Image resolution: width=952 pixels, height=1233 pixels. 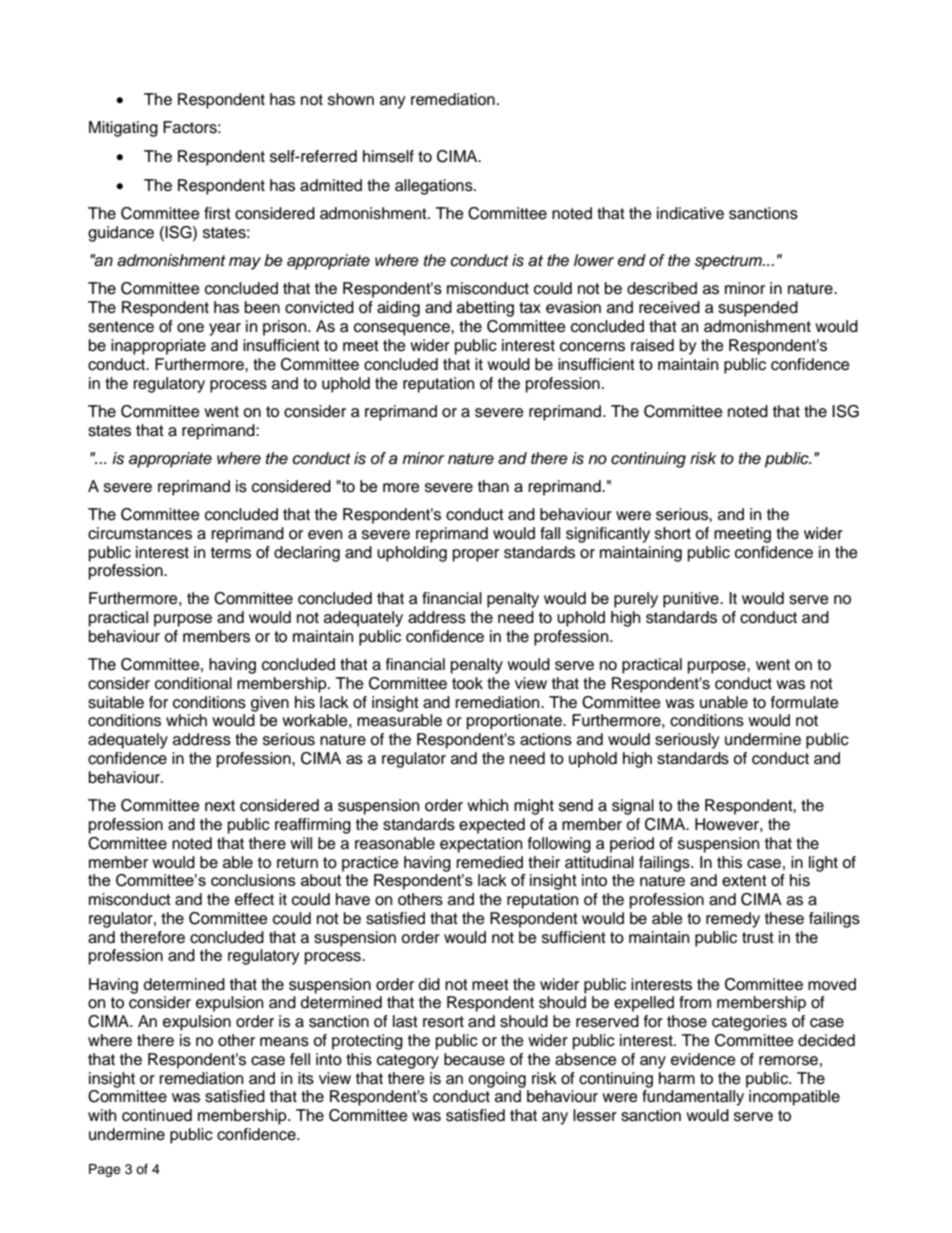 What do you see at coordinates (690, 213) in the image?
I see `indicative` at bounding box center [690, 213].
